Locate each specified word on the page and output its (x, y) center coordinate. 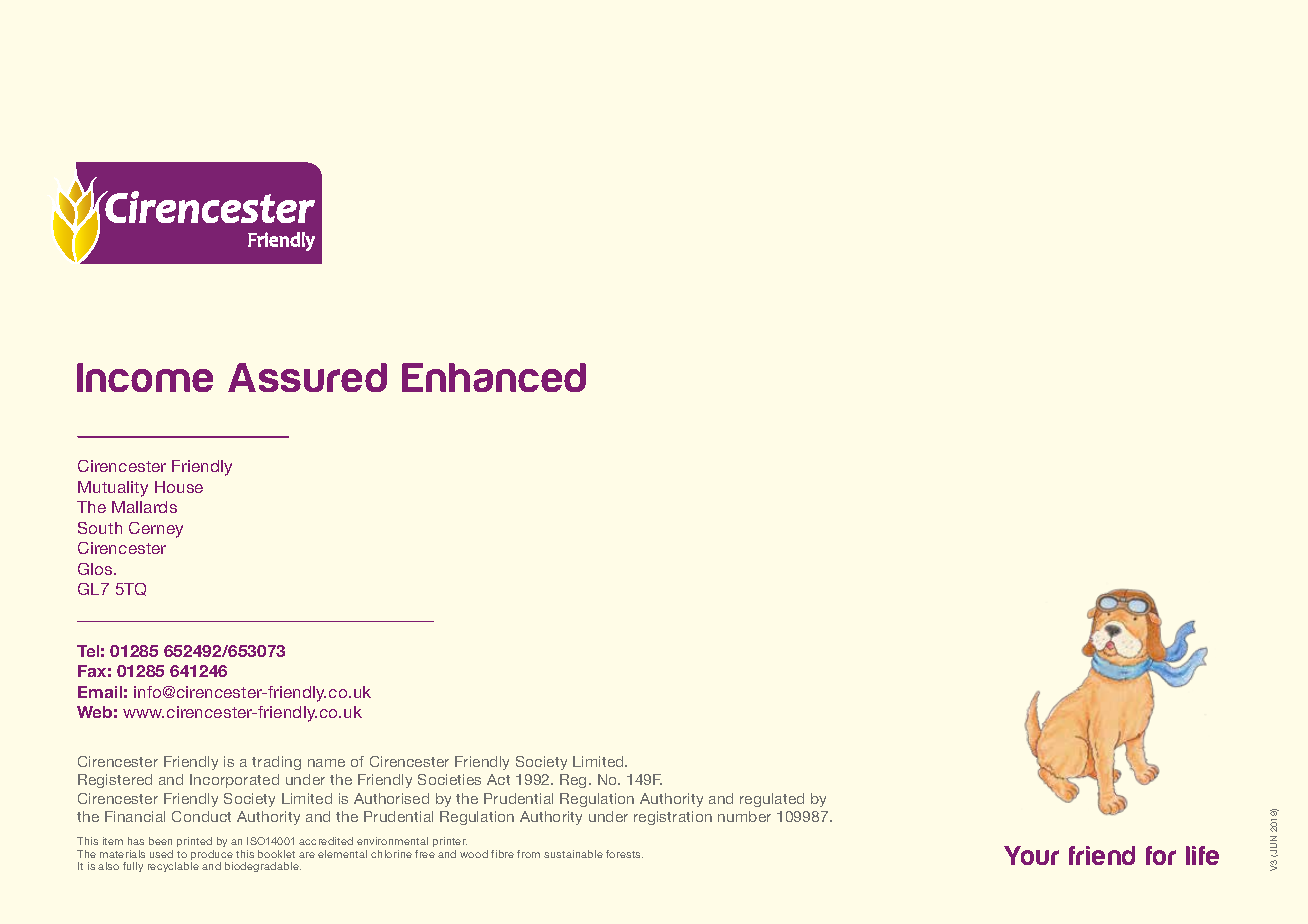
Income (145, 377)
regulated (772, 800)
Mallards (144, 507)
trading (276, 763)
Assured (307, 377)
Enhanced (494, 377)
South (100, 528)
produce (212, 856)
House (179, 487)
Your (1031, 855)
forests (624, 854)
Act (498, 779)
